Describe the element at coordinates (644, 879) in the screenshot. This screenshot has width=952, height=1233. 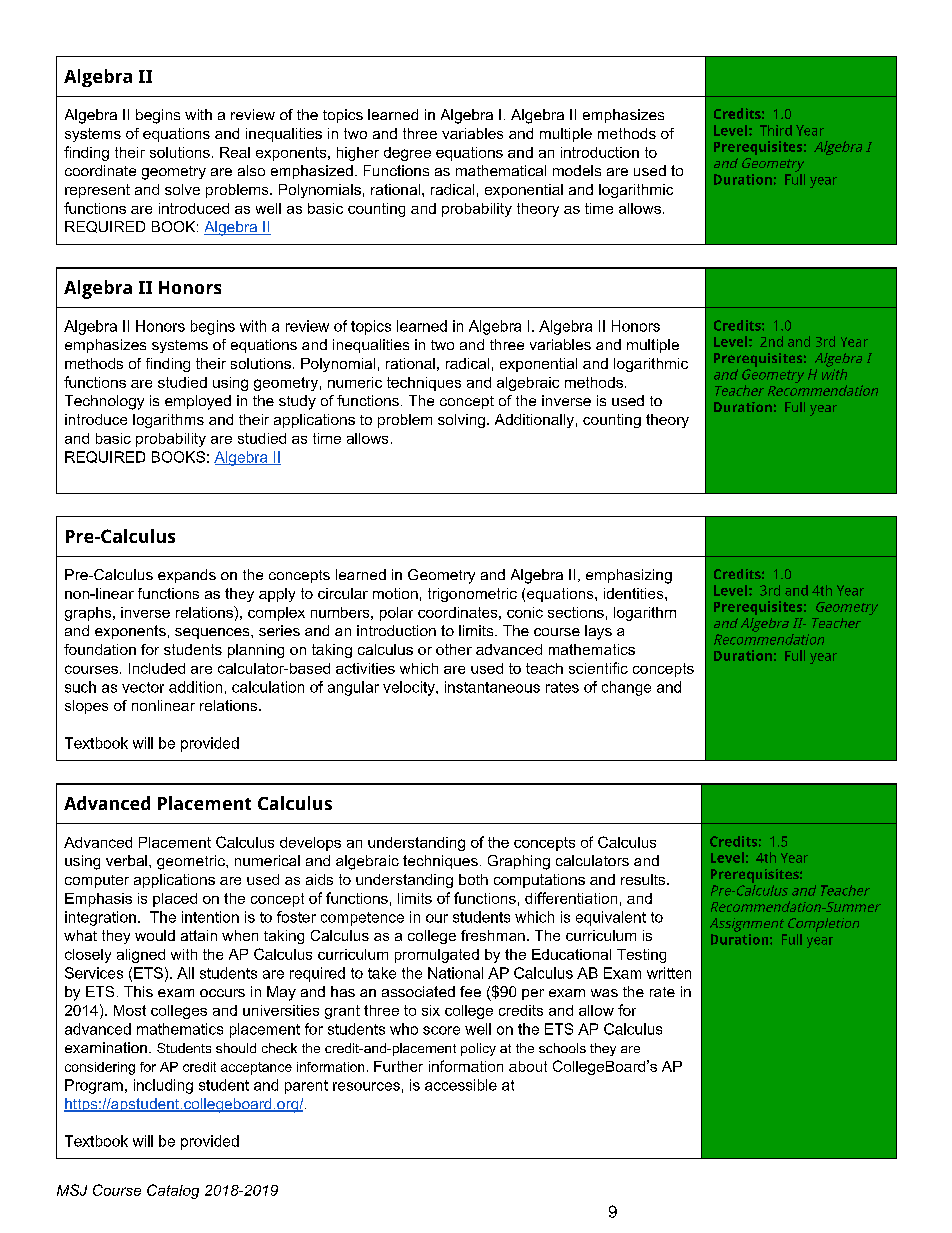
I see `results` at that location.
